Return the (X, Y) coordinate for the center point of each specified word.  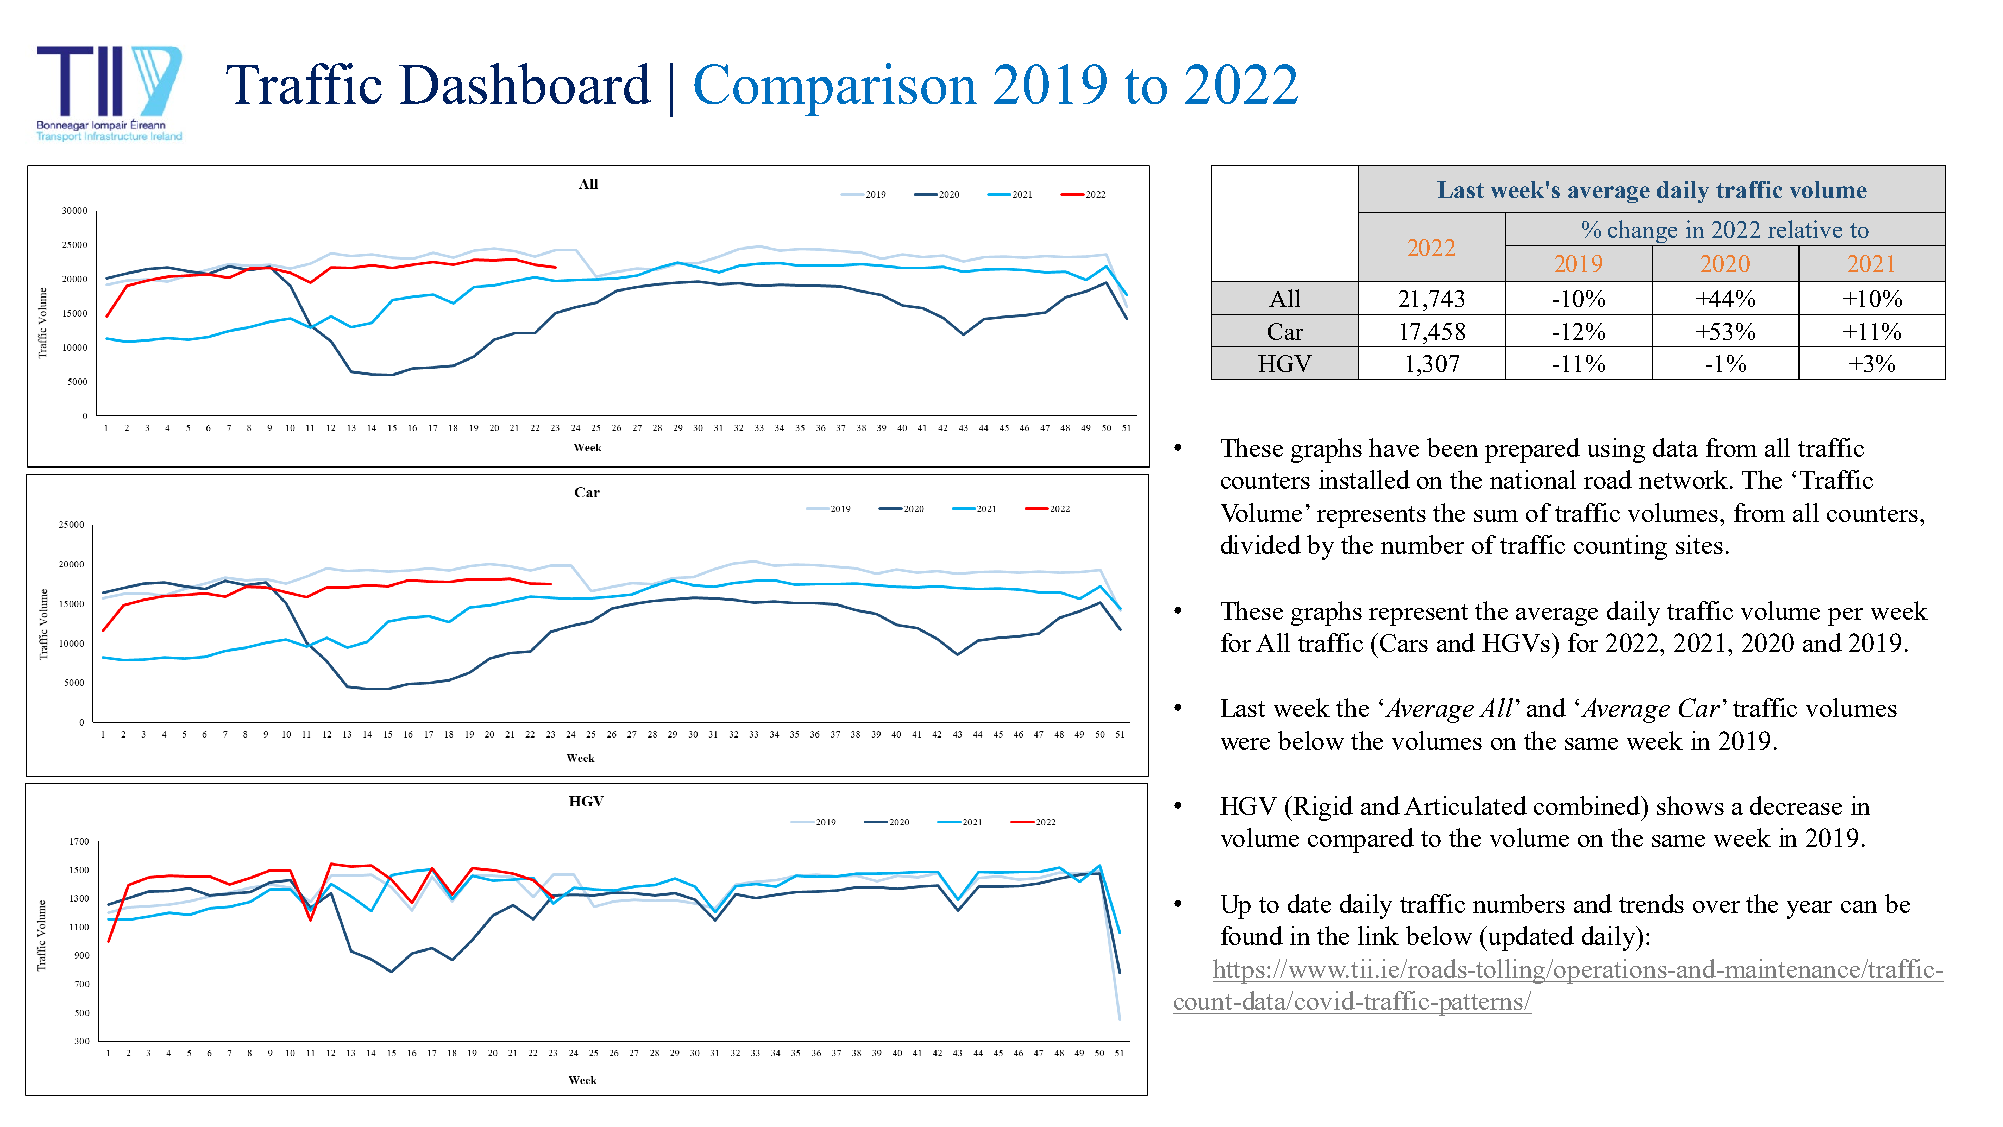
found (1252, 935)
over (1716, 907)
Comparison (835, 89)
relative (1805, 229)
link (1378, 935)
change (1644, 233)
